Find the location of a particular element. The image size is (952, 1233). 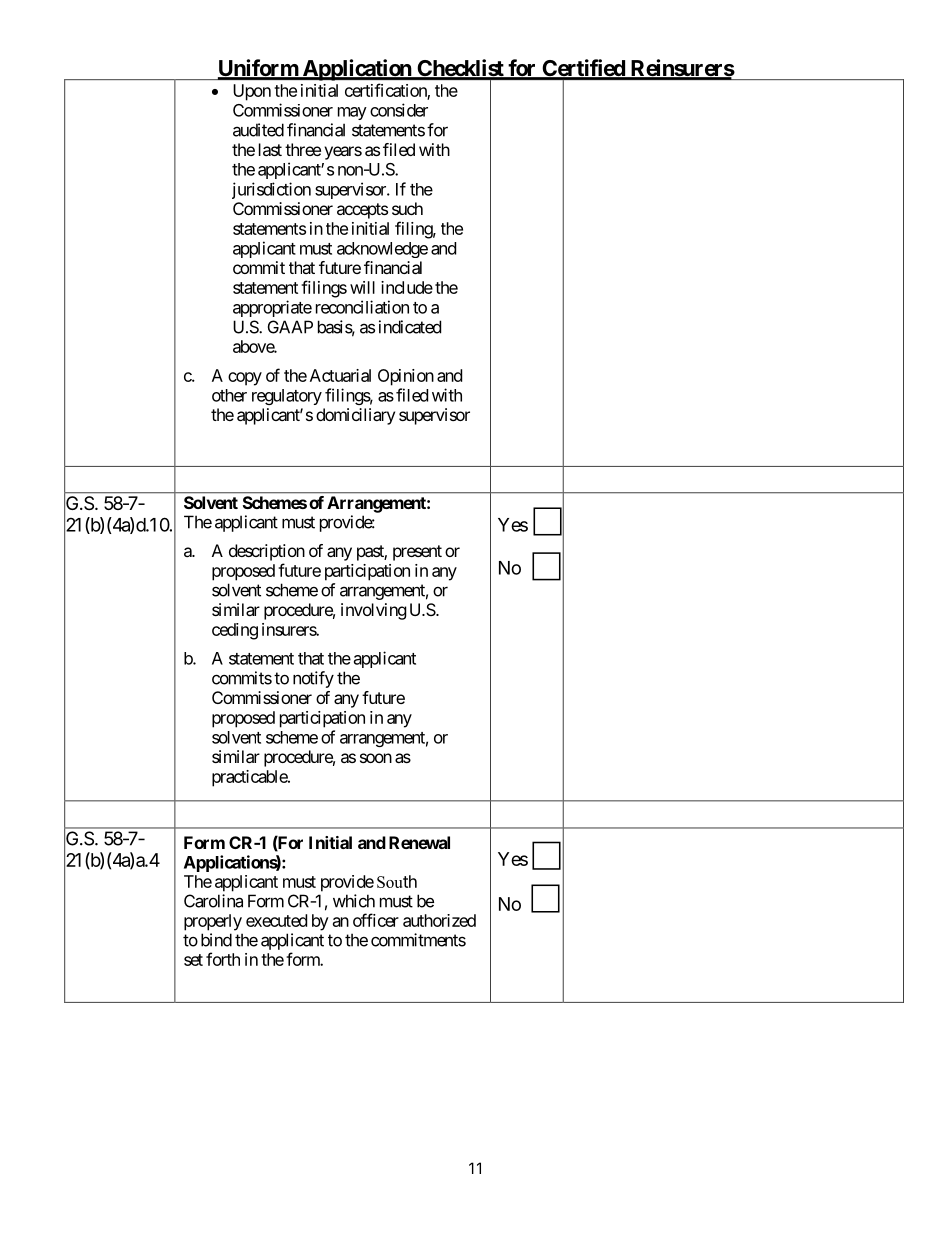

bind is located at coordinates (216, 940).
